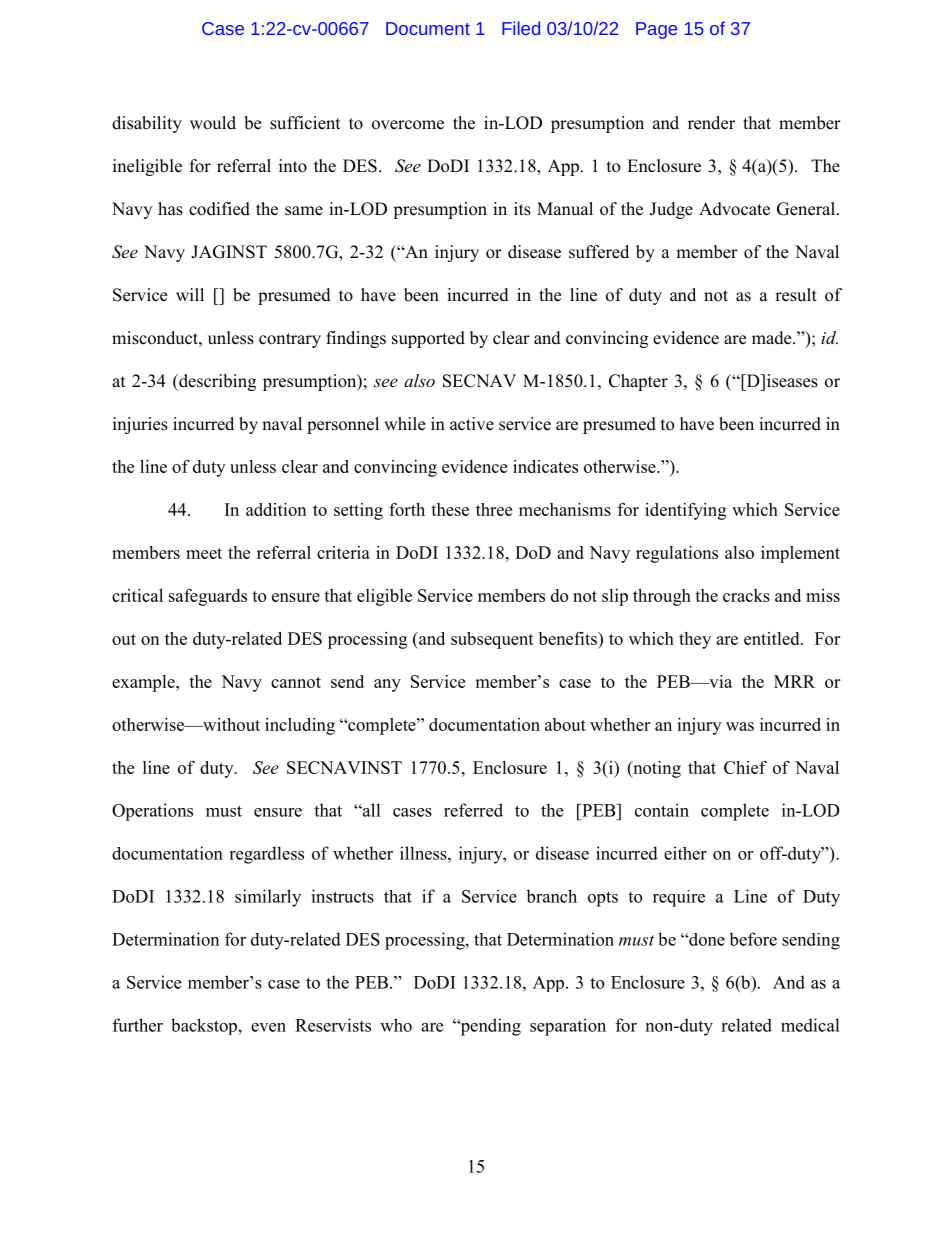 The image size is (952, 1233). What do you see at coordinates (473, 810) in the screenshot?
I see `referred` at bounding box center [473, 810].
